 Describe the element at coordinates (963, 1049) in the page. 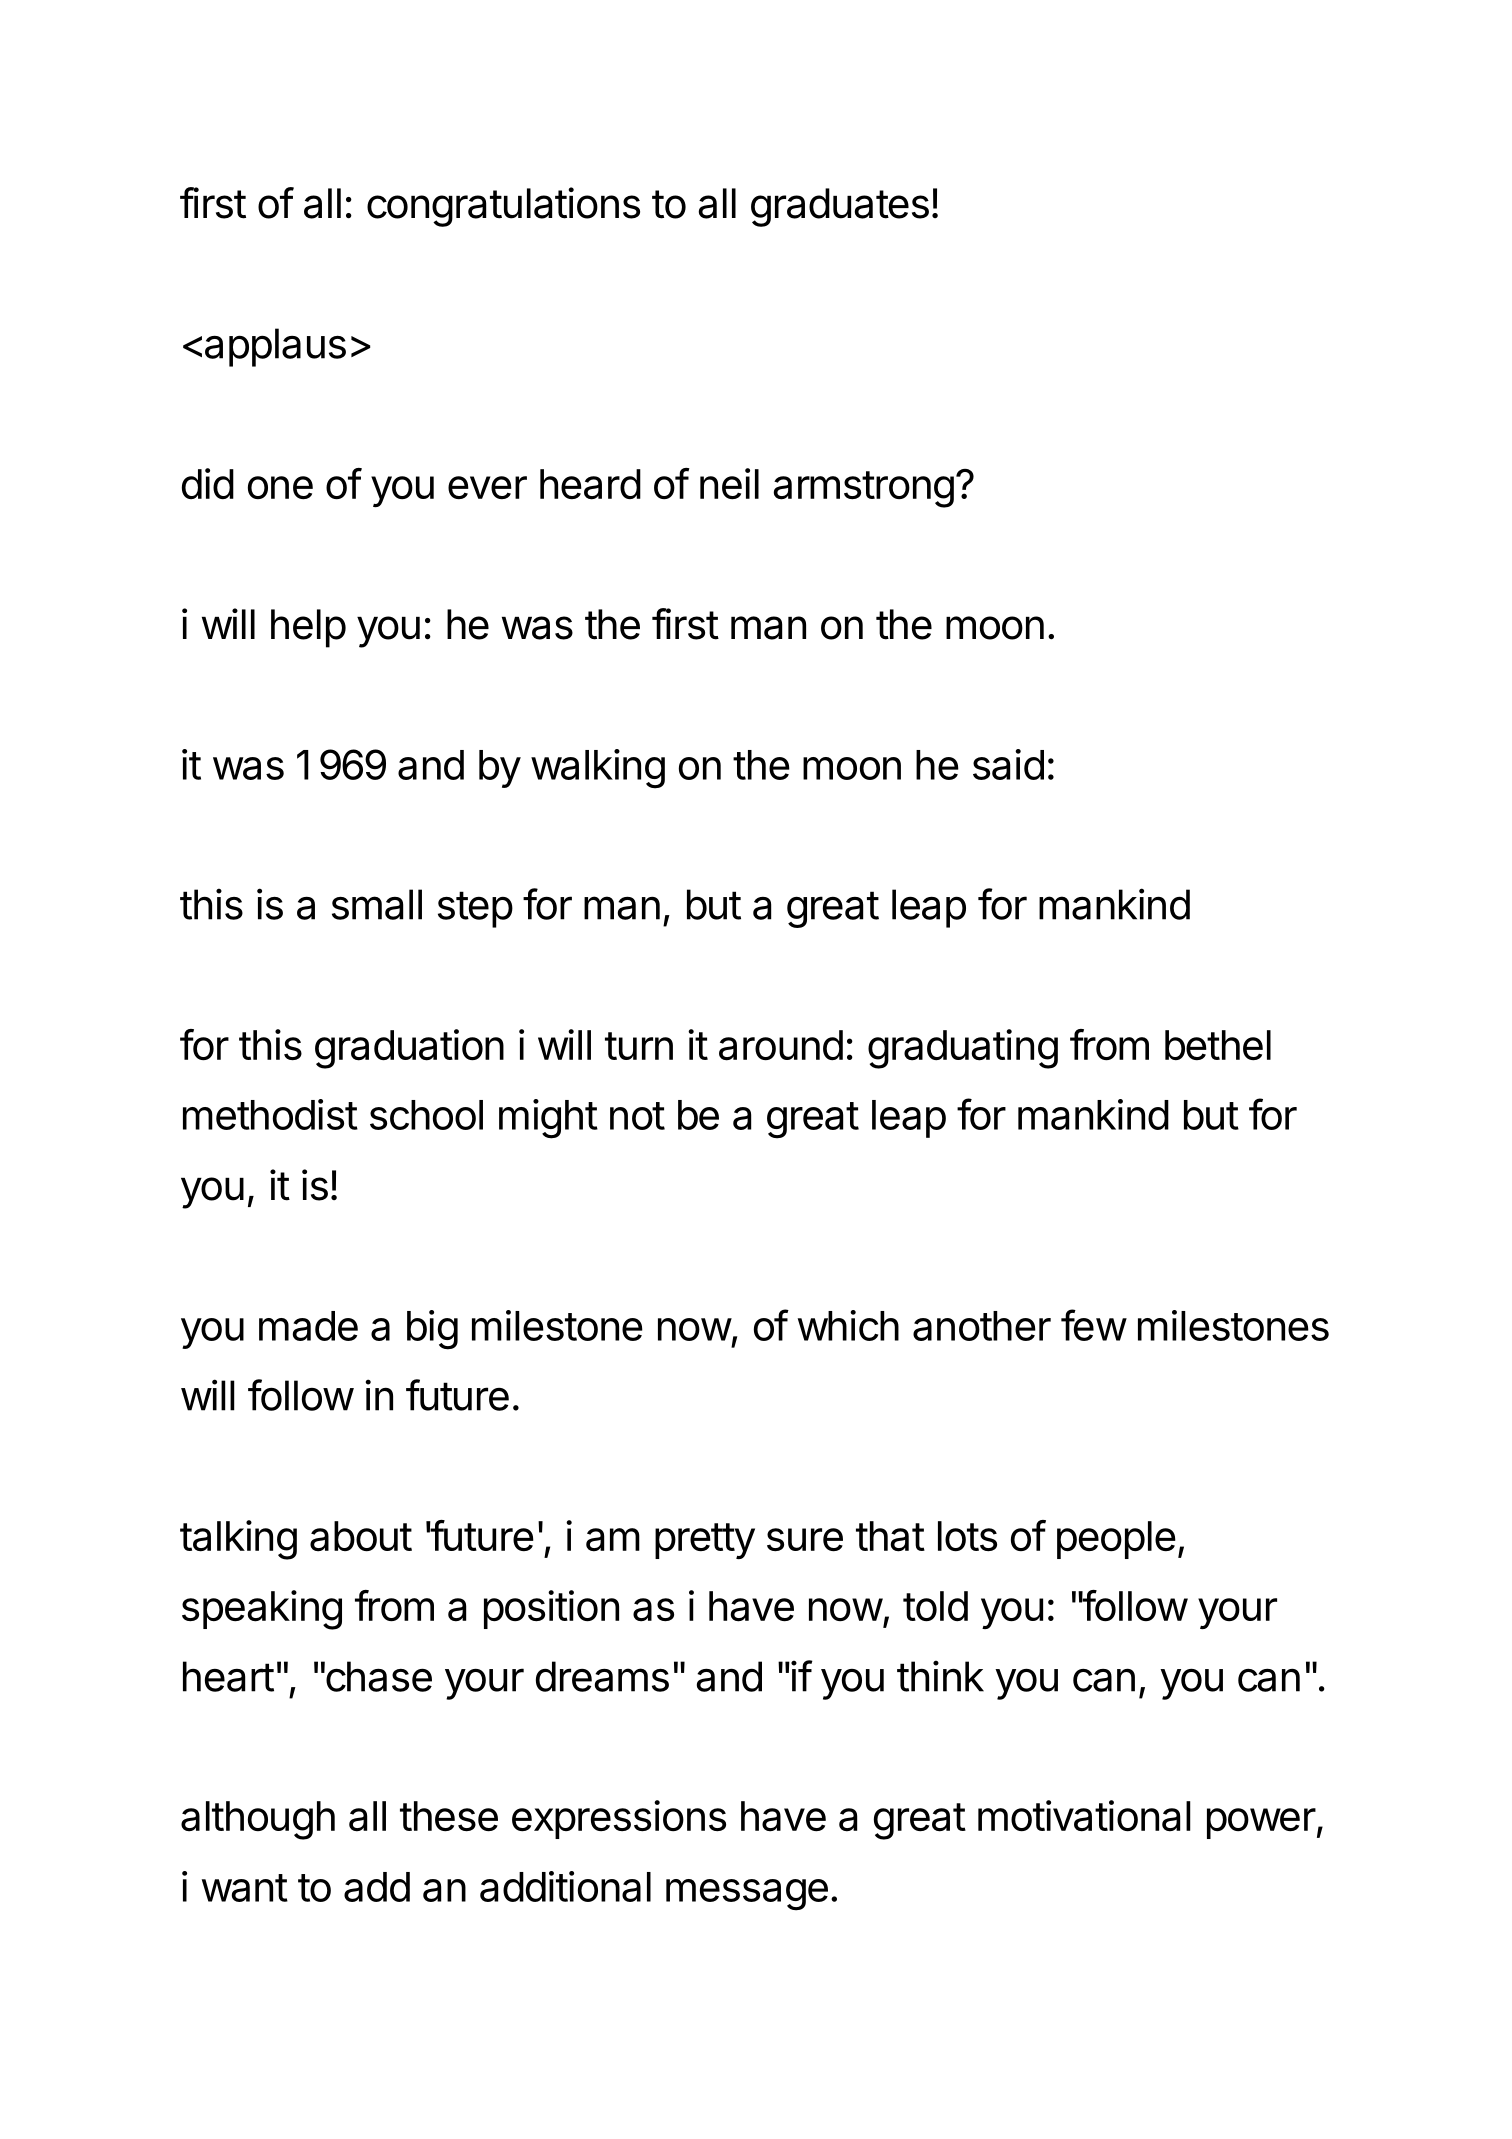

I see `graduating` at that location.
